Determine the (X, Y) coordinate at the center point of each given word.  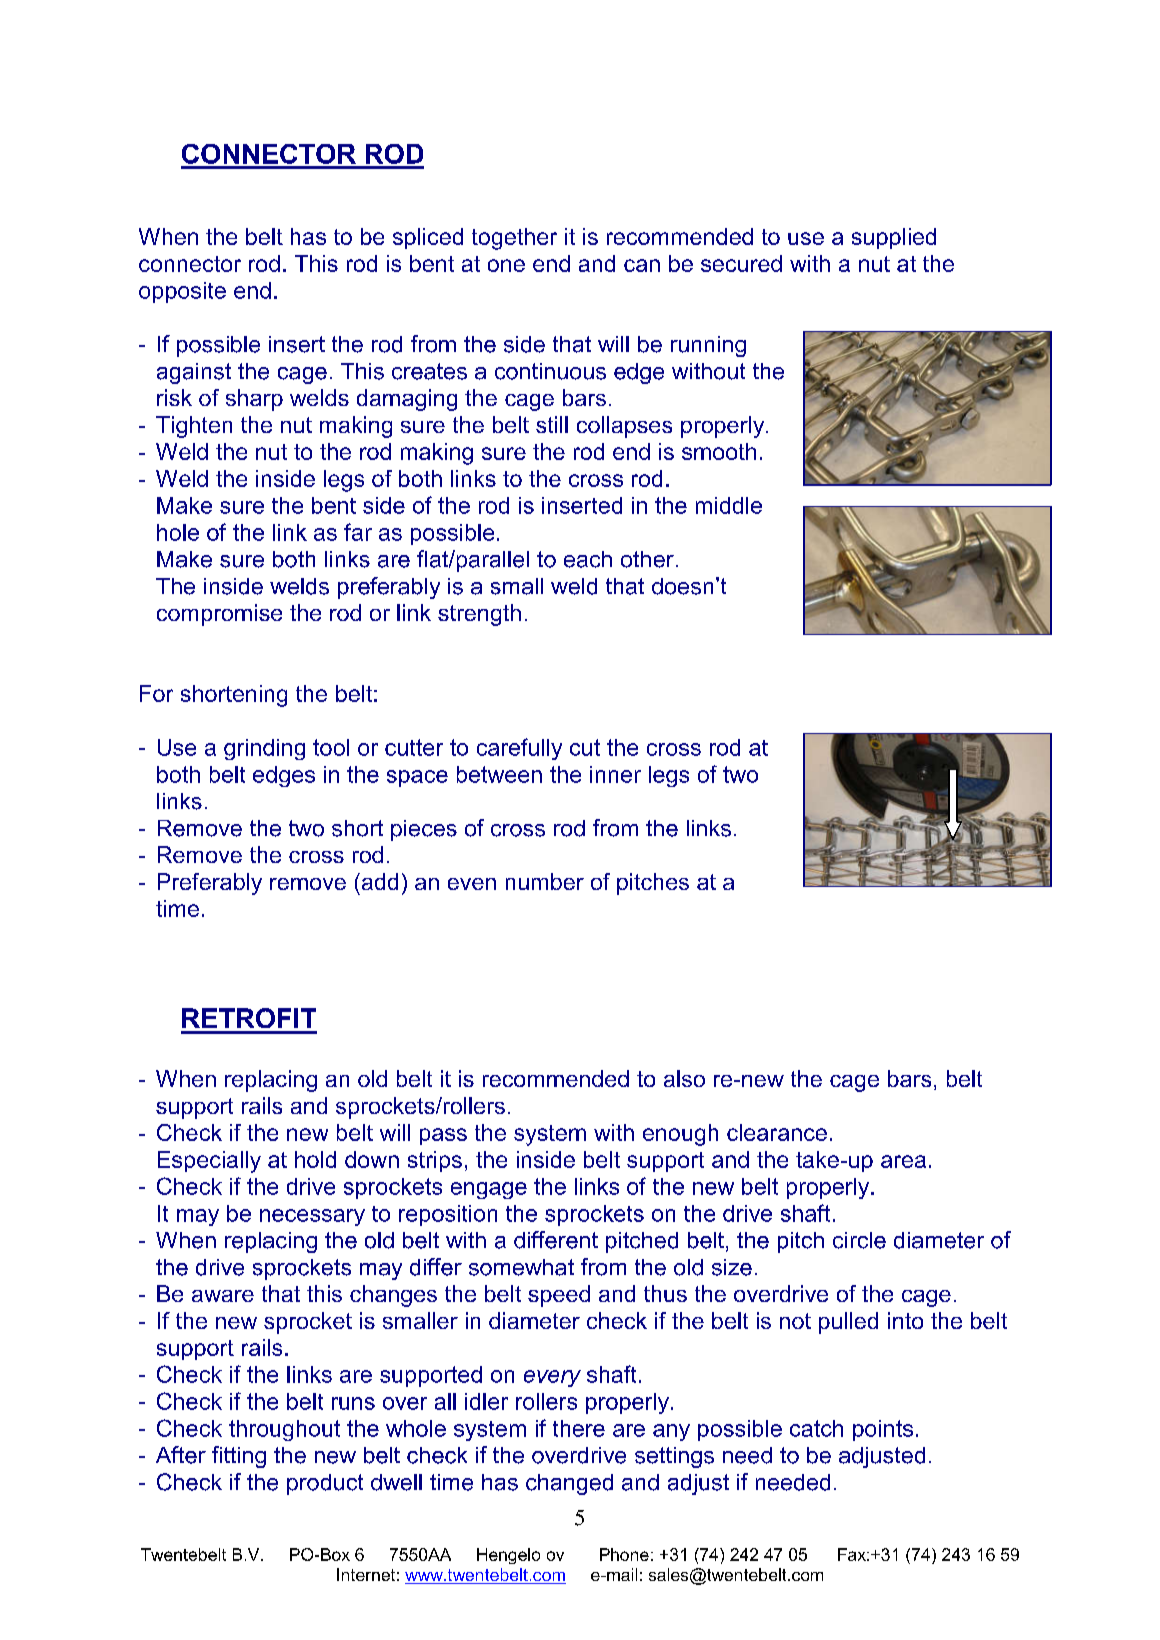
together (514, 239)
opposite (182, 292)
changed (569, 1484)
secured (741, 263)
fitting (239, 1457)
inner (615, 774)
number (545, 881)
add (378, 881)
